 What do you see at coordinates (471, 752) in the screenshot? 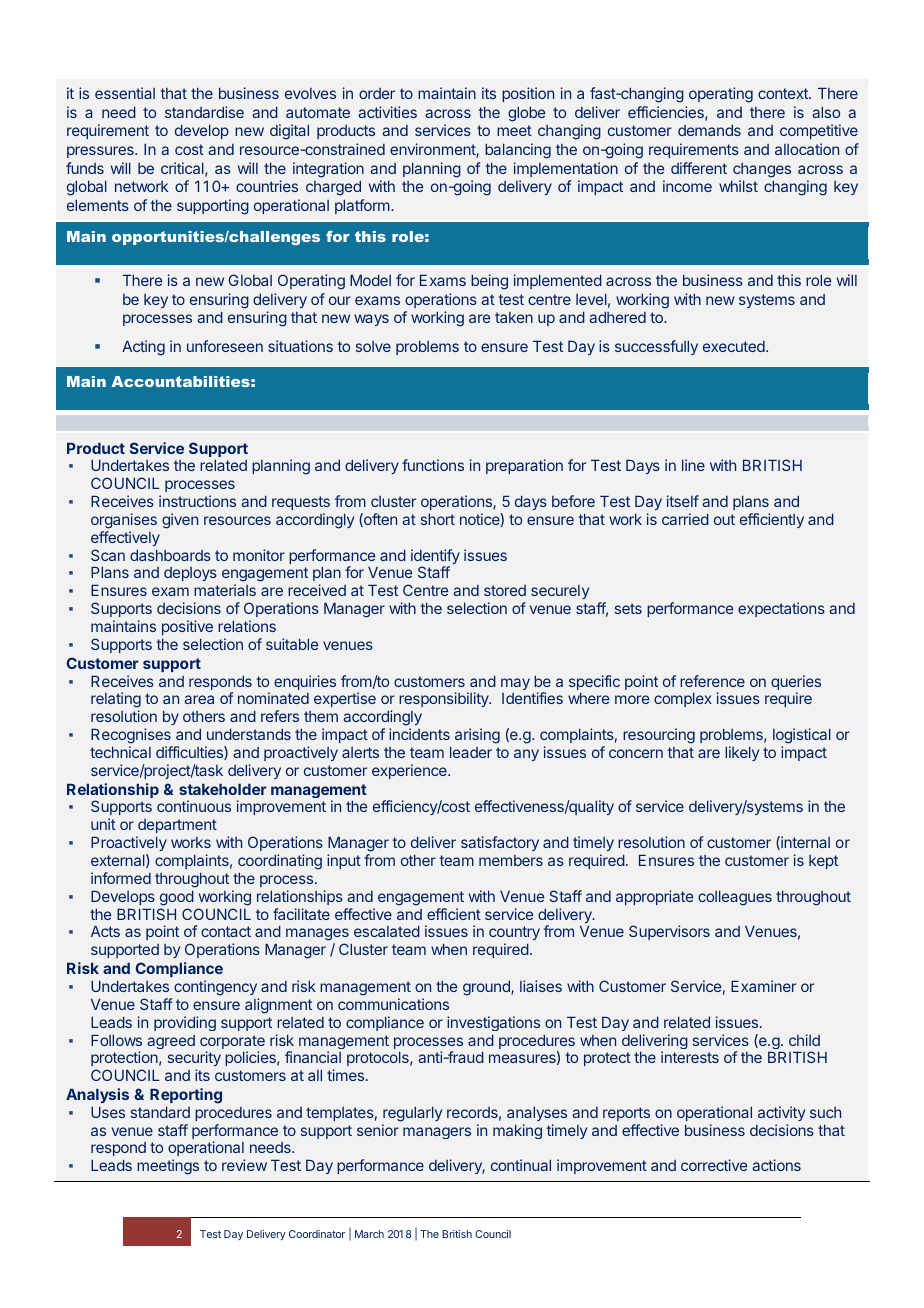
I see `leader` at bounding box center [471, 752].
